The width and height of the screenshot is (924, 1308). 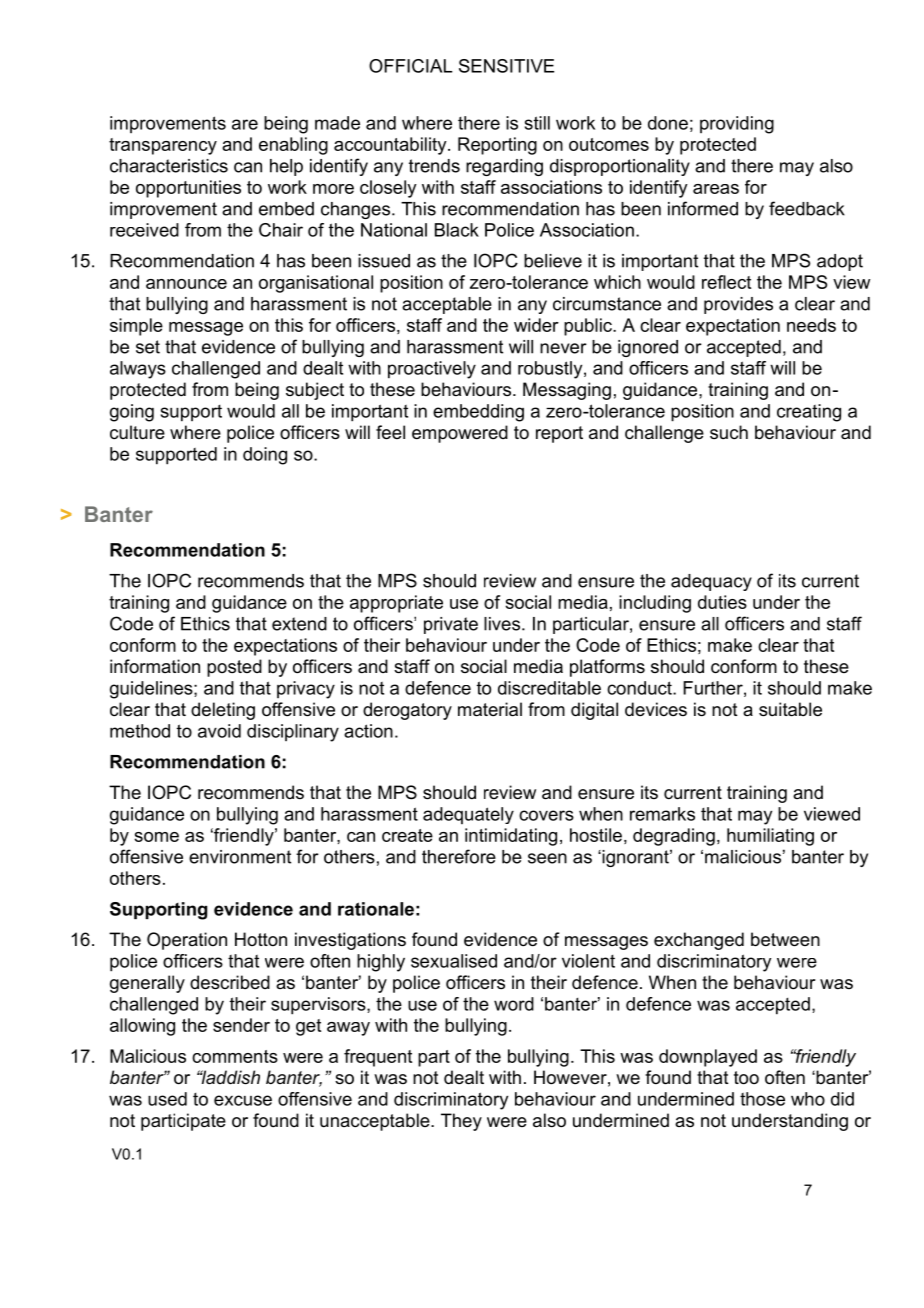 I want to click on transparency, so click(x=163, y=146).
